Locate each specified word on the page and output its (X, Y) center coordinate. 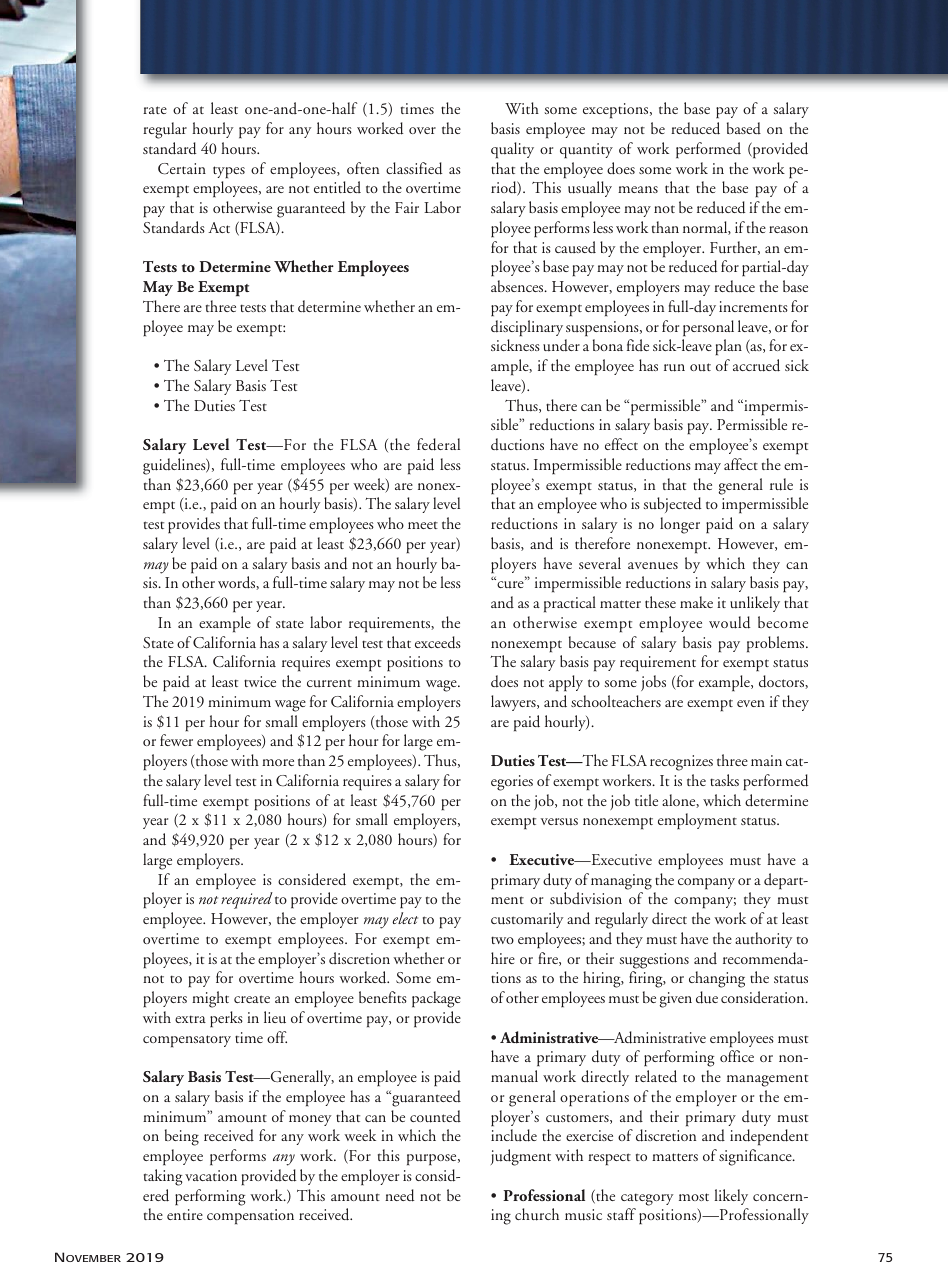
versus (559, 822)
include (514, 1135)
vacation (211, 1175)
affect (741, 464)
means (638, 189)
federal (438, 444)
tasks (724, 780)
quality (512, 150)
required (247, 900)
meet (423, 525)
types (229, 172)
